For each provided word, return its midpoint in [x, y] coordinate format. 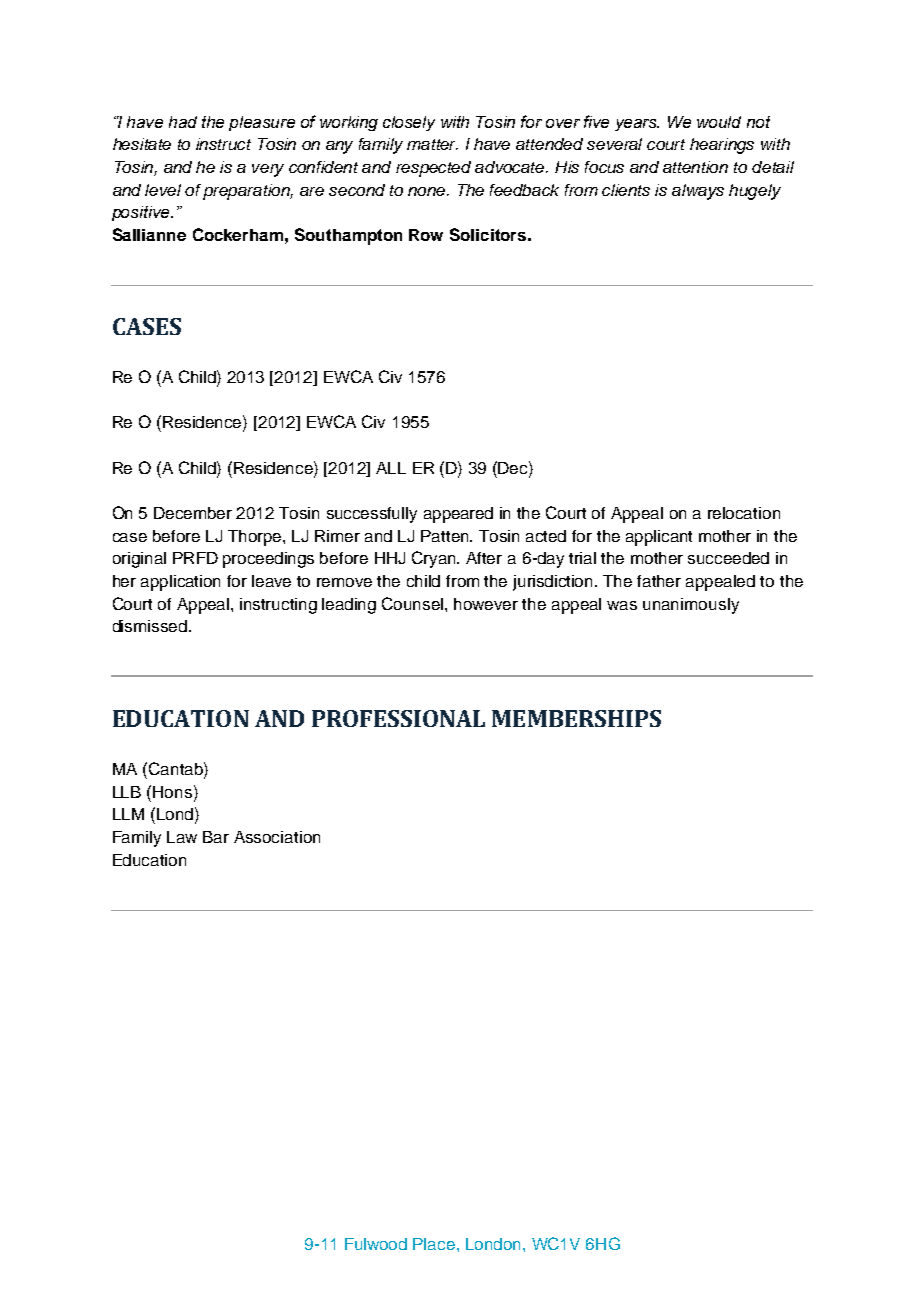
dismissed [150, 626]
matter [432, 144]
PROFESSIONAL [398, 718]
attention [695, 167]
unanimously [691, 606]
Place [434, 1244]
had [183, 122]
